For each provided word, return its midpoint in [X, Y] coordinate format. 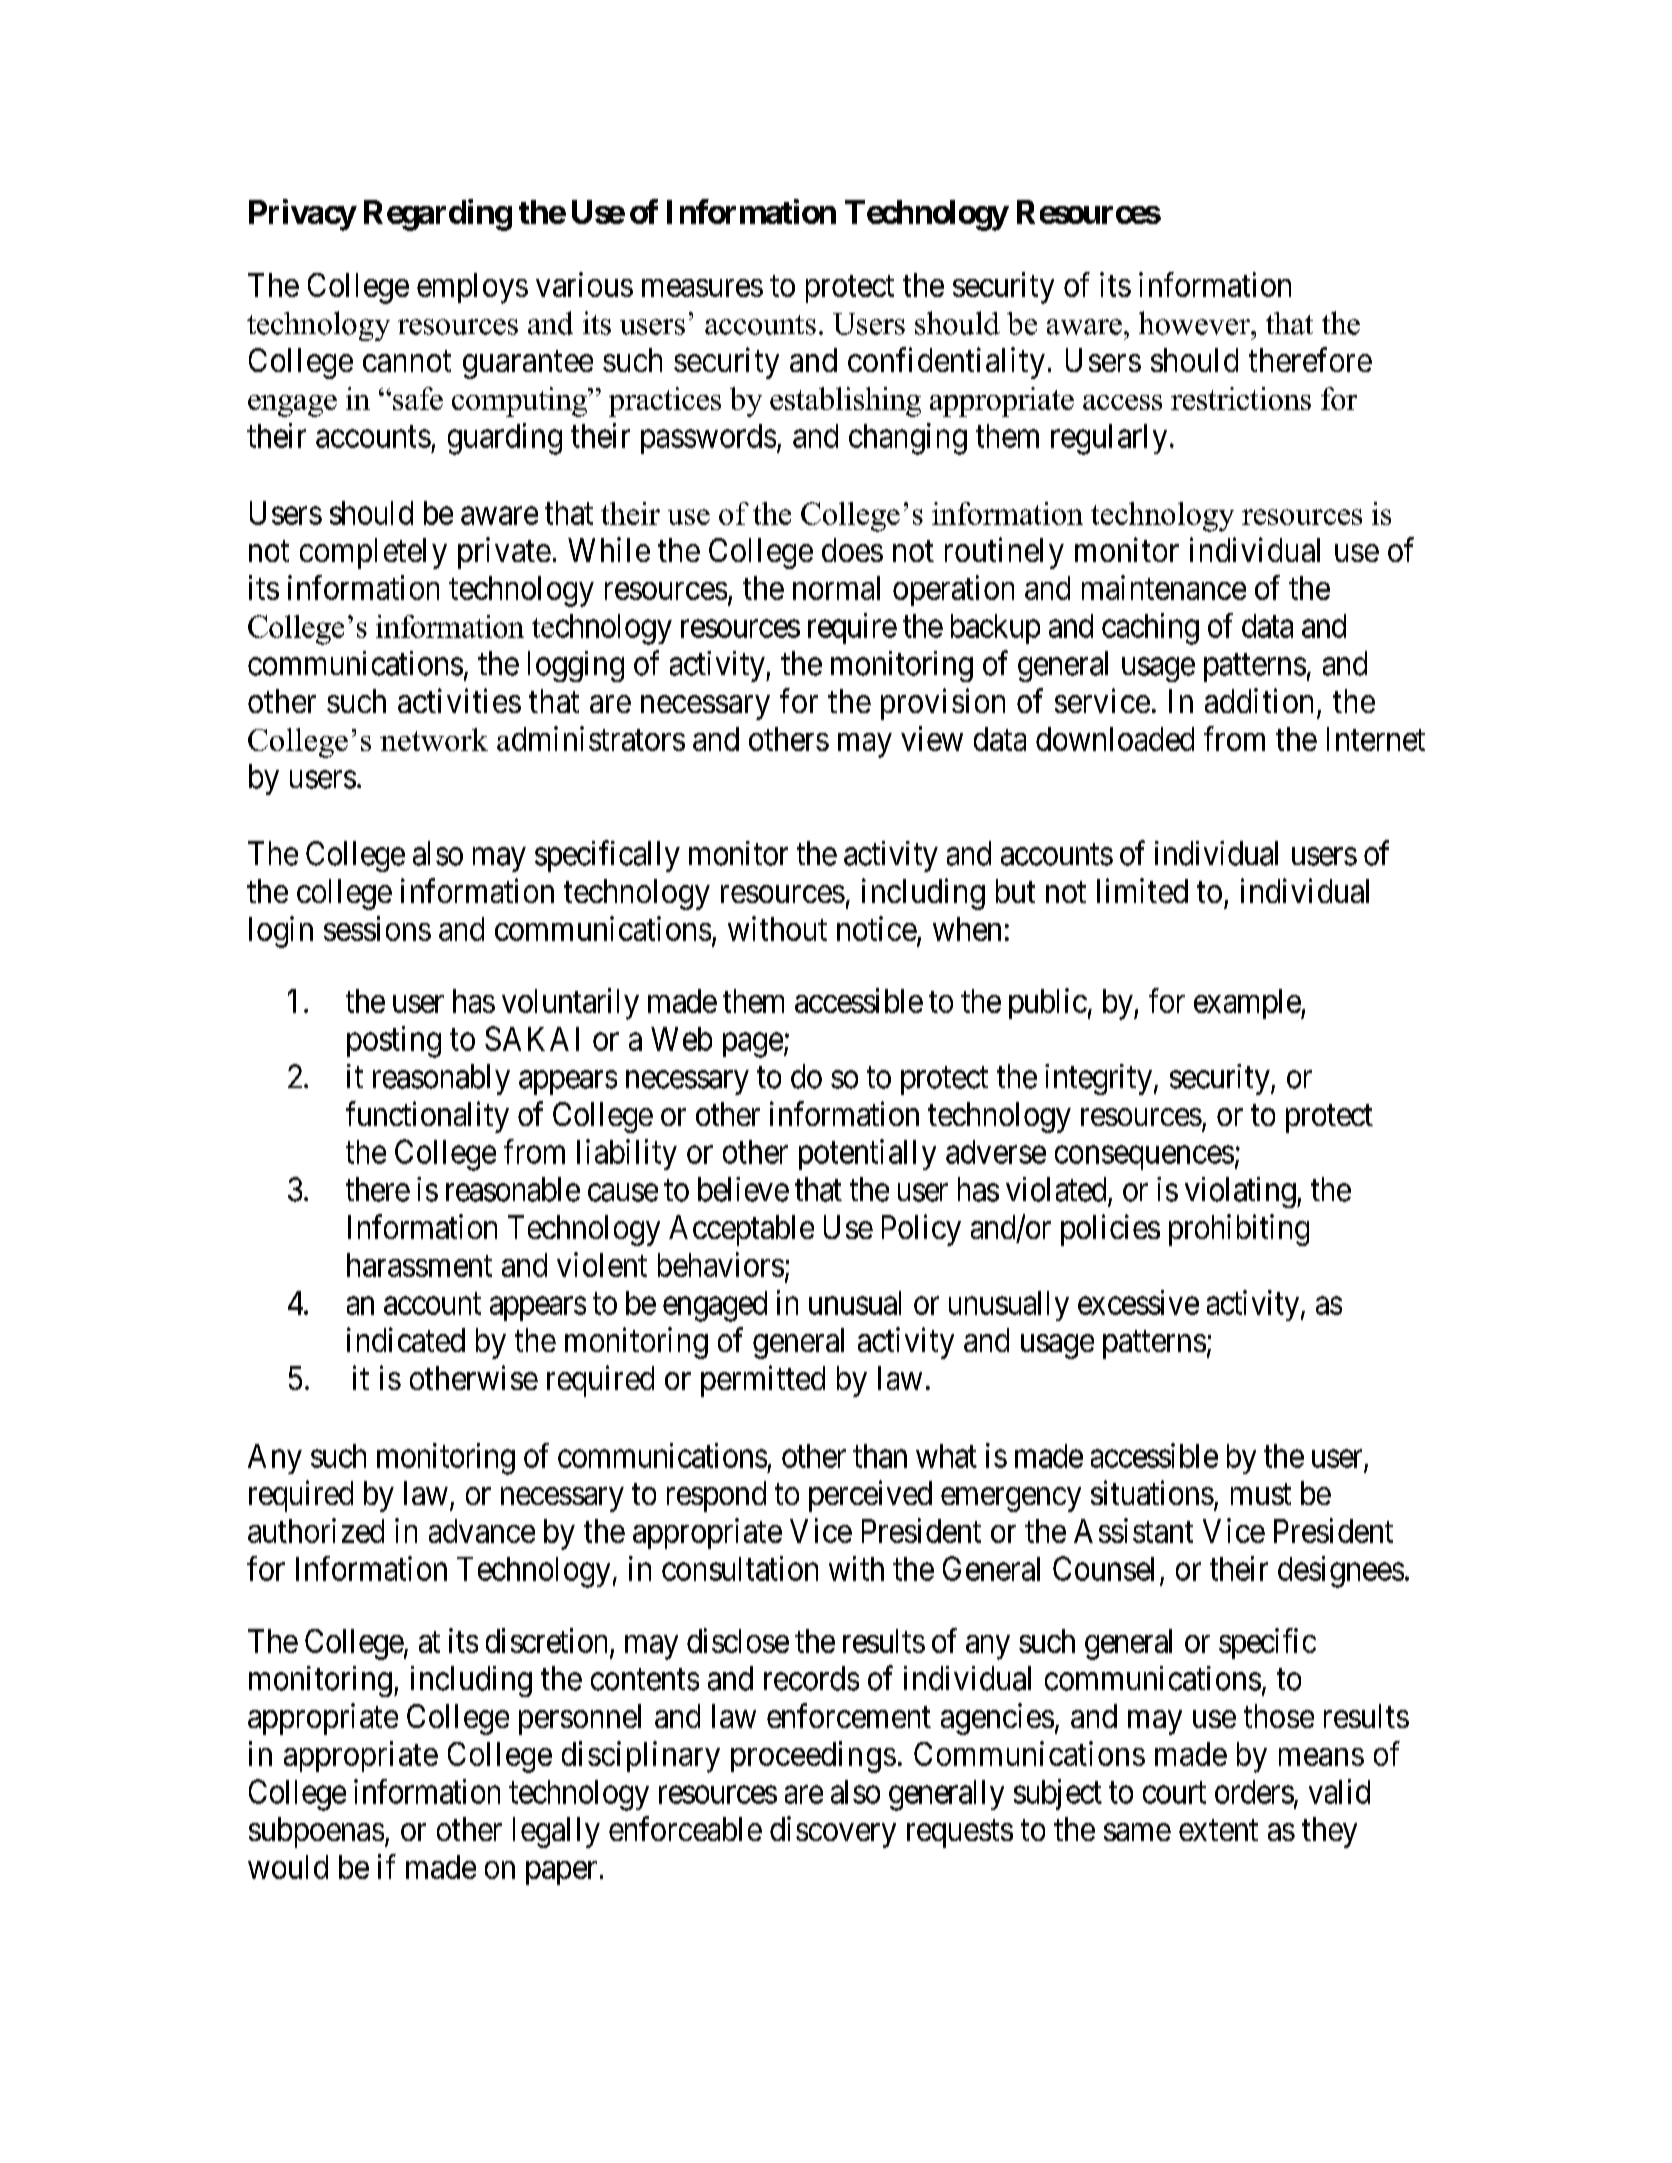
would [288, 1867]
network [434, 739]
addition [1259, 700]
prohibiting [1239, 1230]
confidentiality [946, 363]
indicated [406, 1339]
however [1196, 323]
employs [472, 288]
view [932, 738]
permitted [763, 1381]
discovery [833, 1832]
